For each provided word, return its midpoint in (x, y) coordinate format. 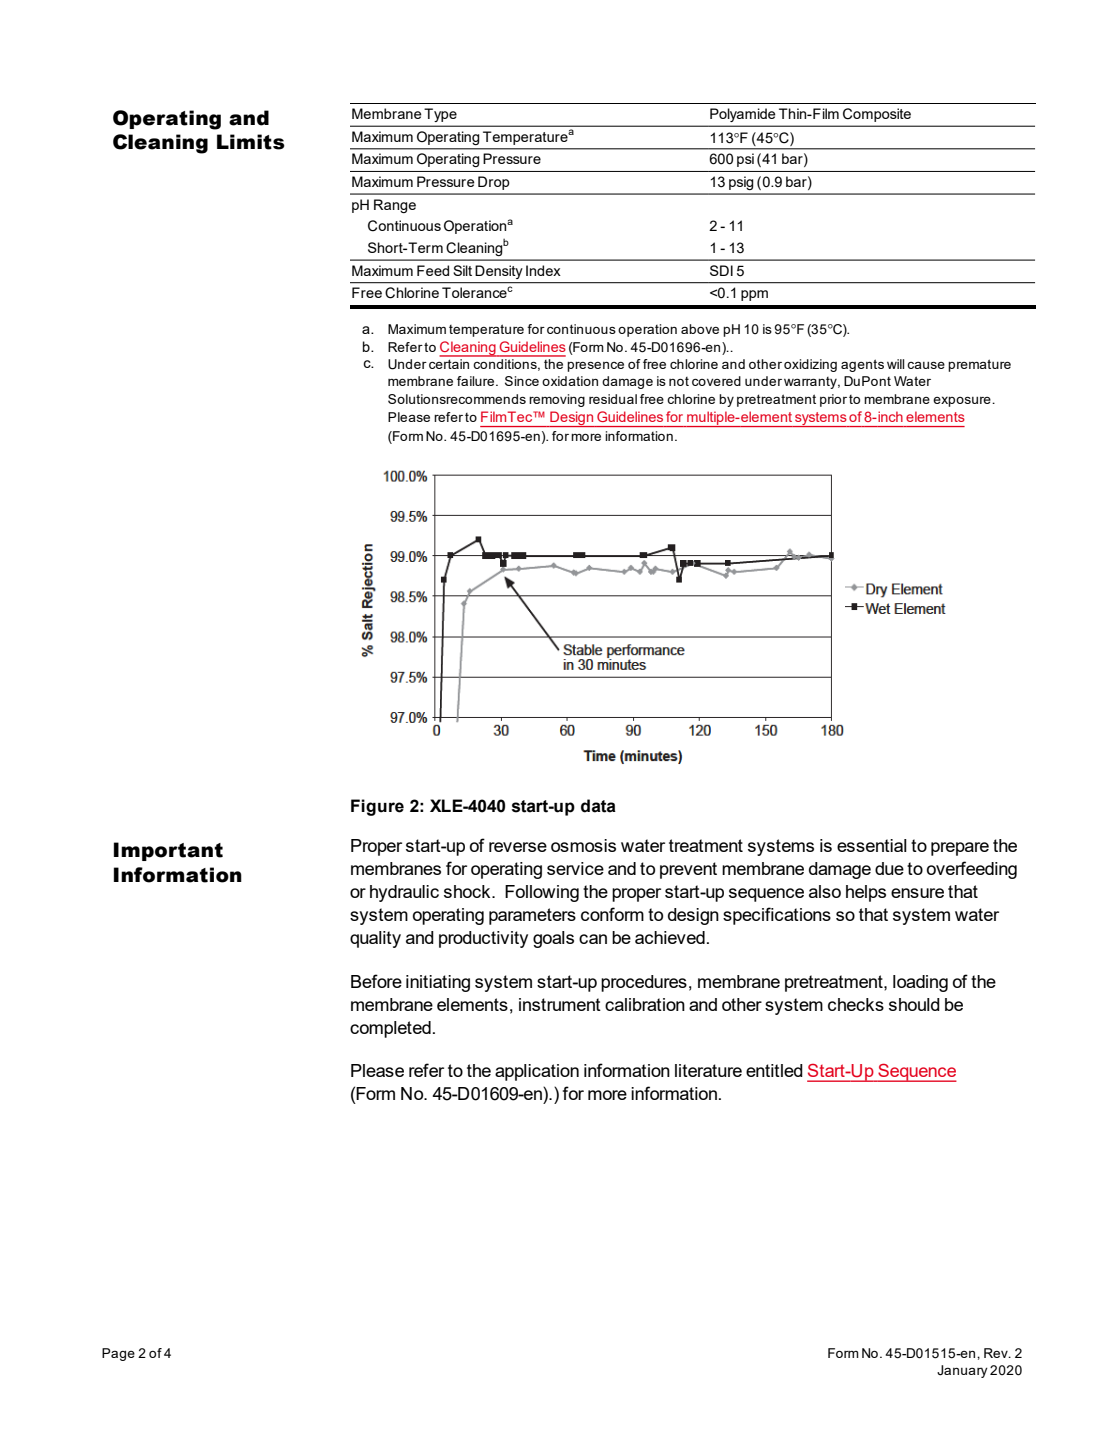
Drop (494, 183)
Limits (251, 142)
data (598, 806)
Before (376, 981)
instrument (560, 1004)
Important (168, 851)
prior (833, 400)
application (537, 1072)
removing (557, 400)
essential (872, 845)
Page (118, 1354)
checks (856, 1004)
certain (450, 362)
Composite (877, 115)
